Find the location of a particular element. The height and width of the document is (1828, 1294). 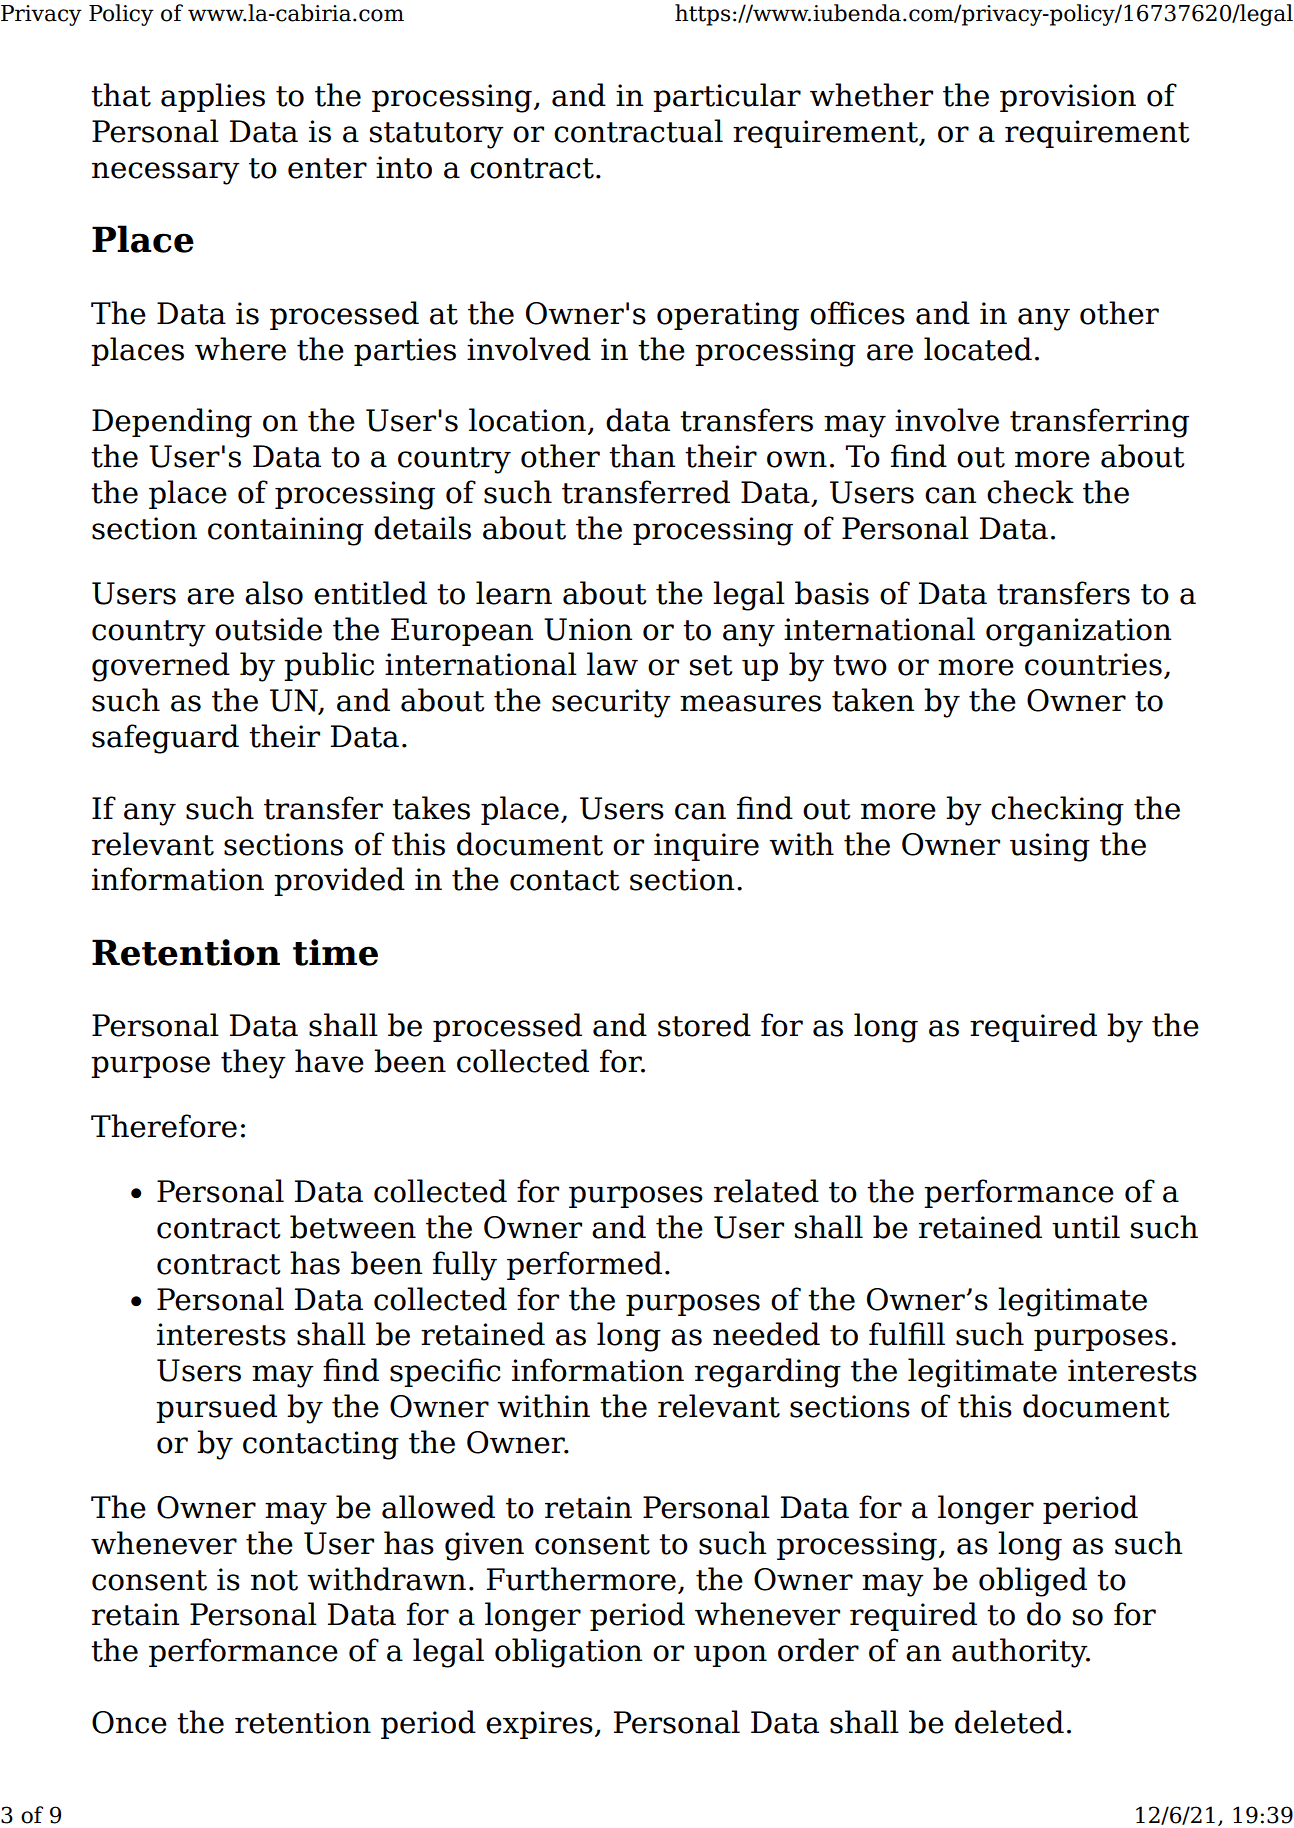

Therefore is located at coordinates (164, 1126).
